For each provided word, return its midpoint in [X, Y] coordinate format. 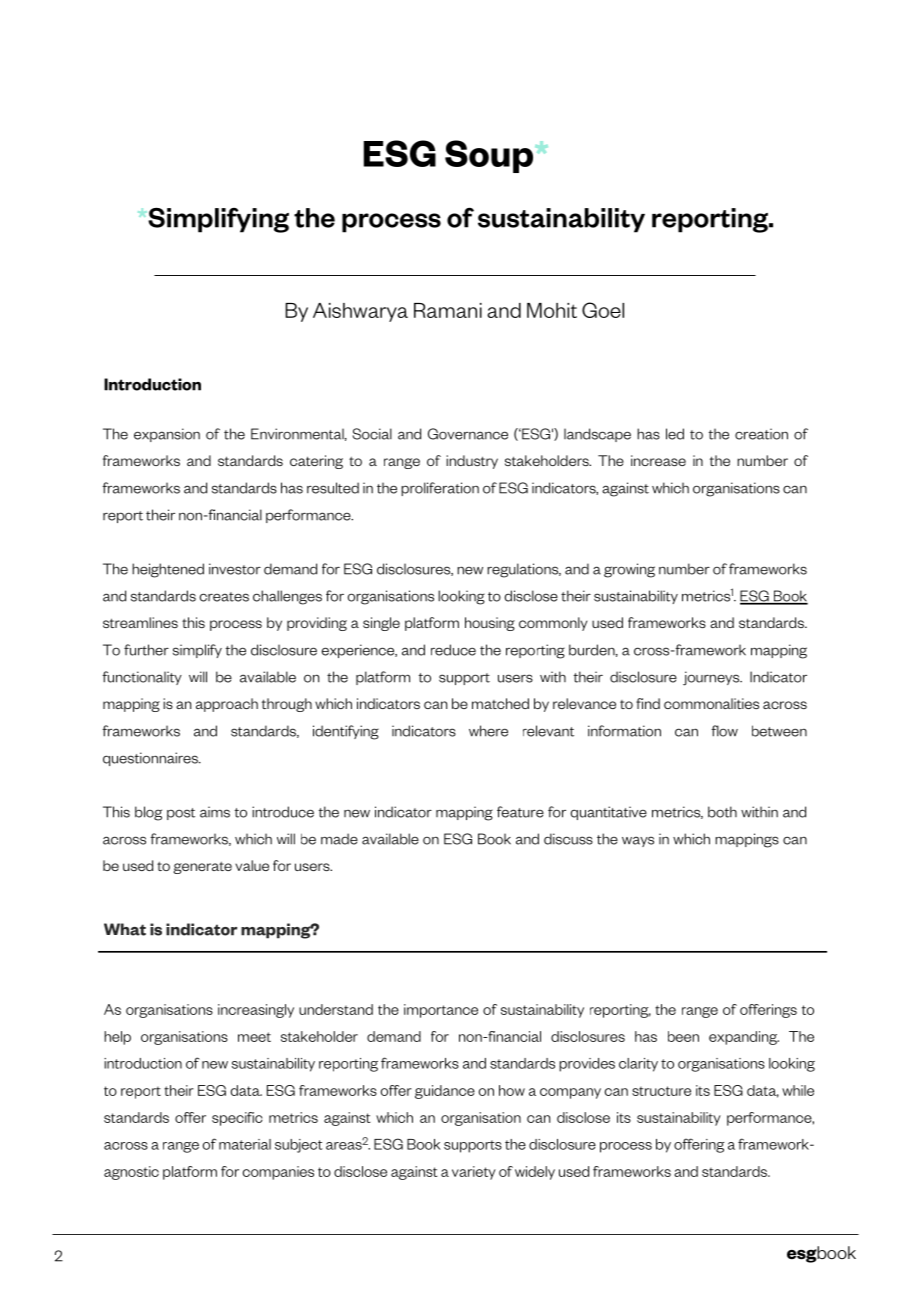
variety [474, 1173]
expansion [167, 435]
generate [203, 868]
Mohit [552, 310]
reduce [453, 650]
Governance [468, 434]
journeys [712, 678]
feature [520, 812]
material [245, 1144]
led [675, 434]
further [146, 650]
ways [638, 841]
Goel [603, 310]
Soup [489, 156]
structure [661, 1091]
